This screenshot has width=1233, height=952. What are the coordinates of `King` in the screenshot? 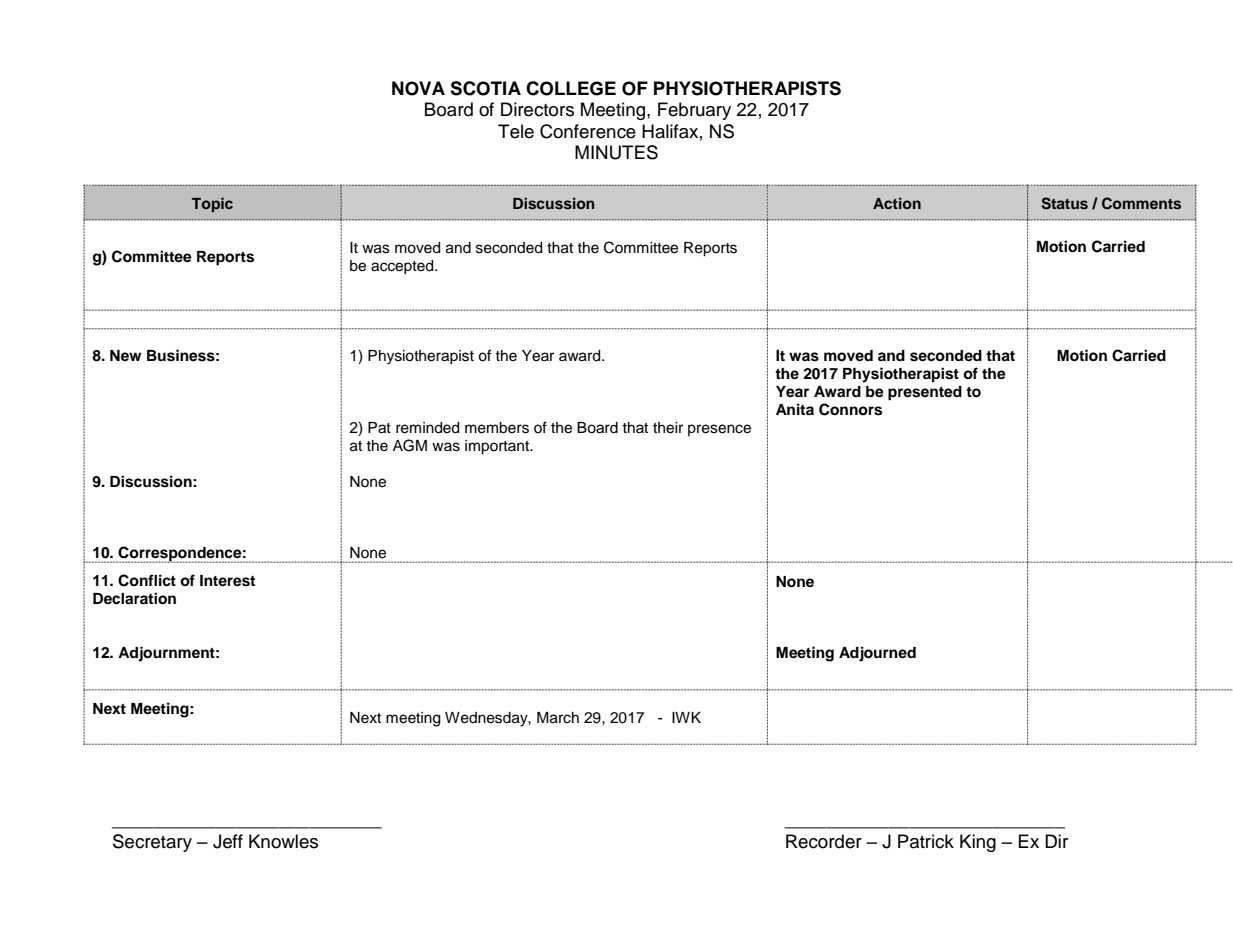 It's located at (978, 843).
